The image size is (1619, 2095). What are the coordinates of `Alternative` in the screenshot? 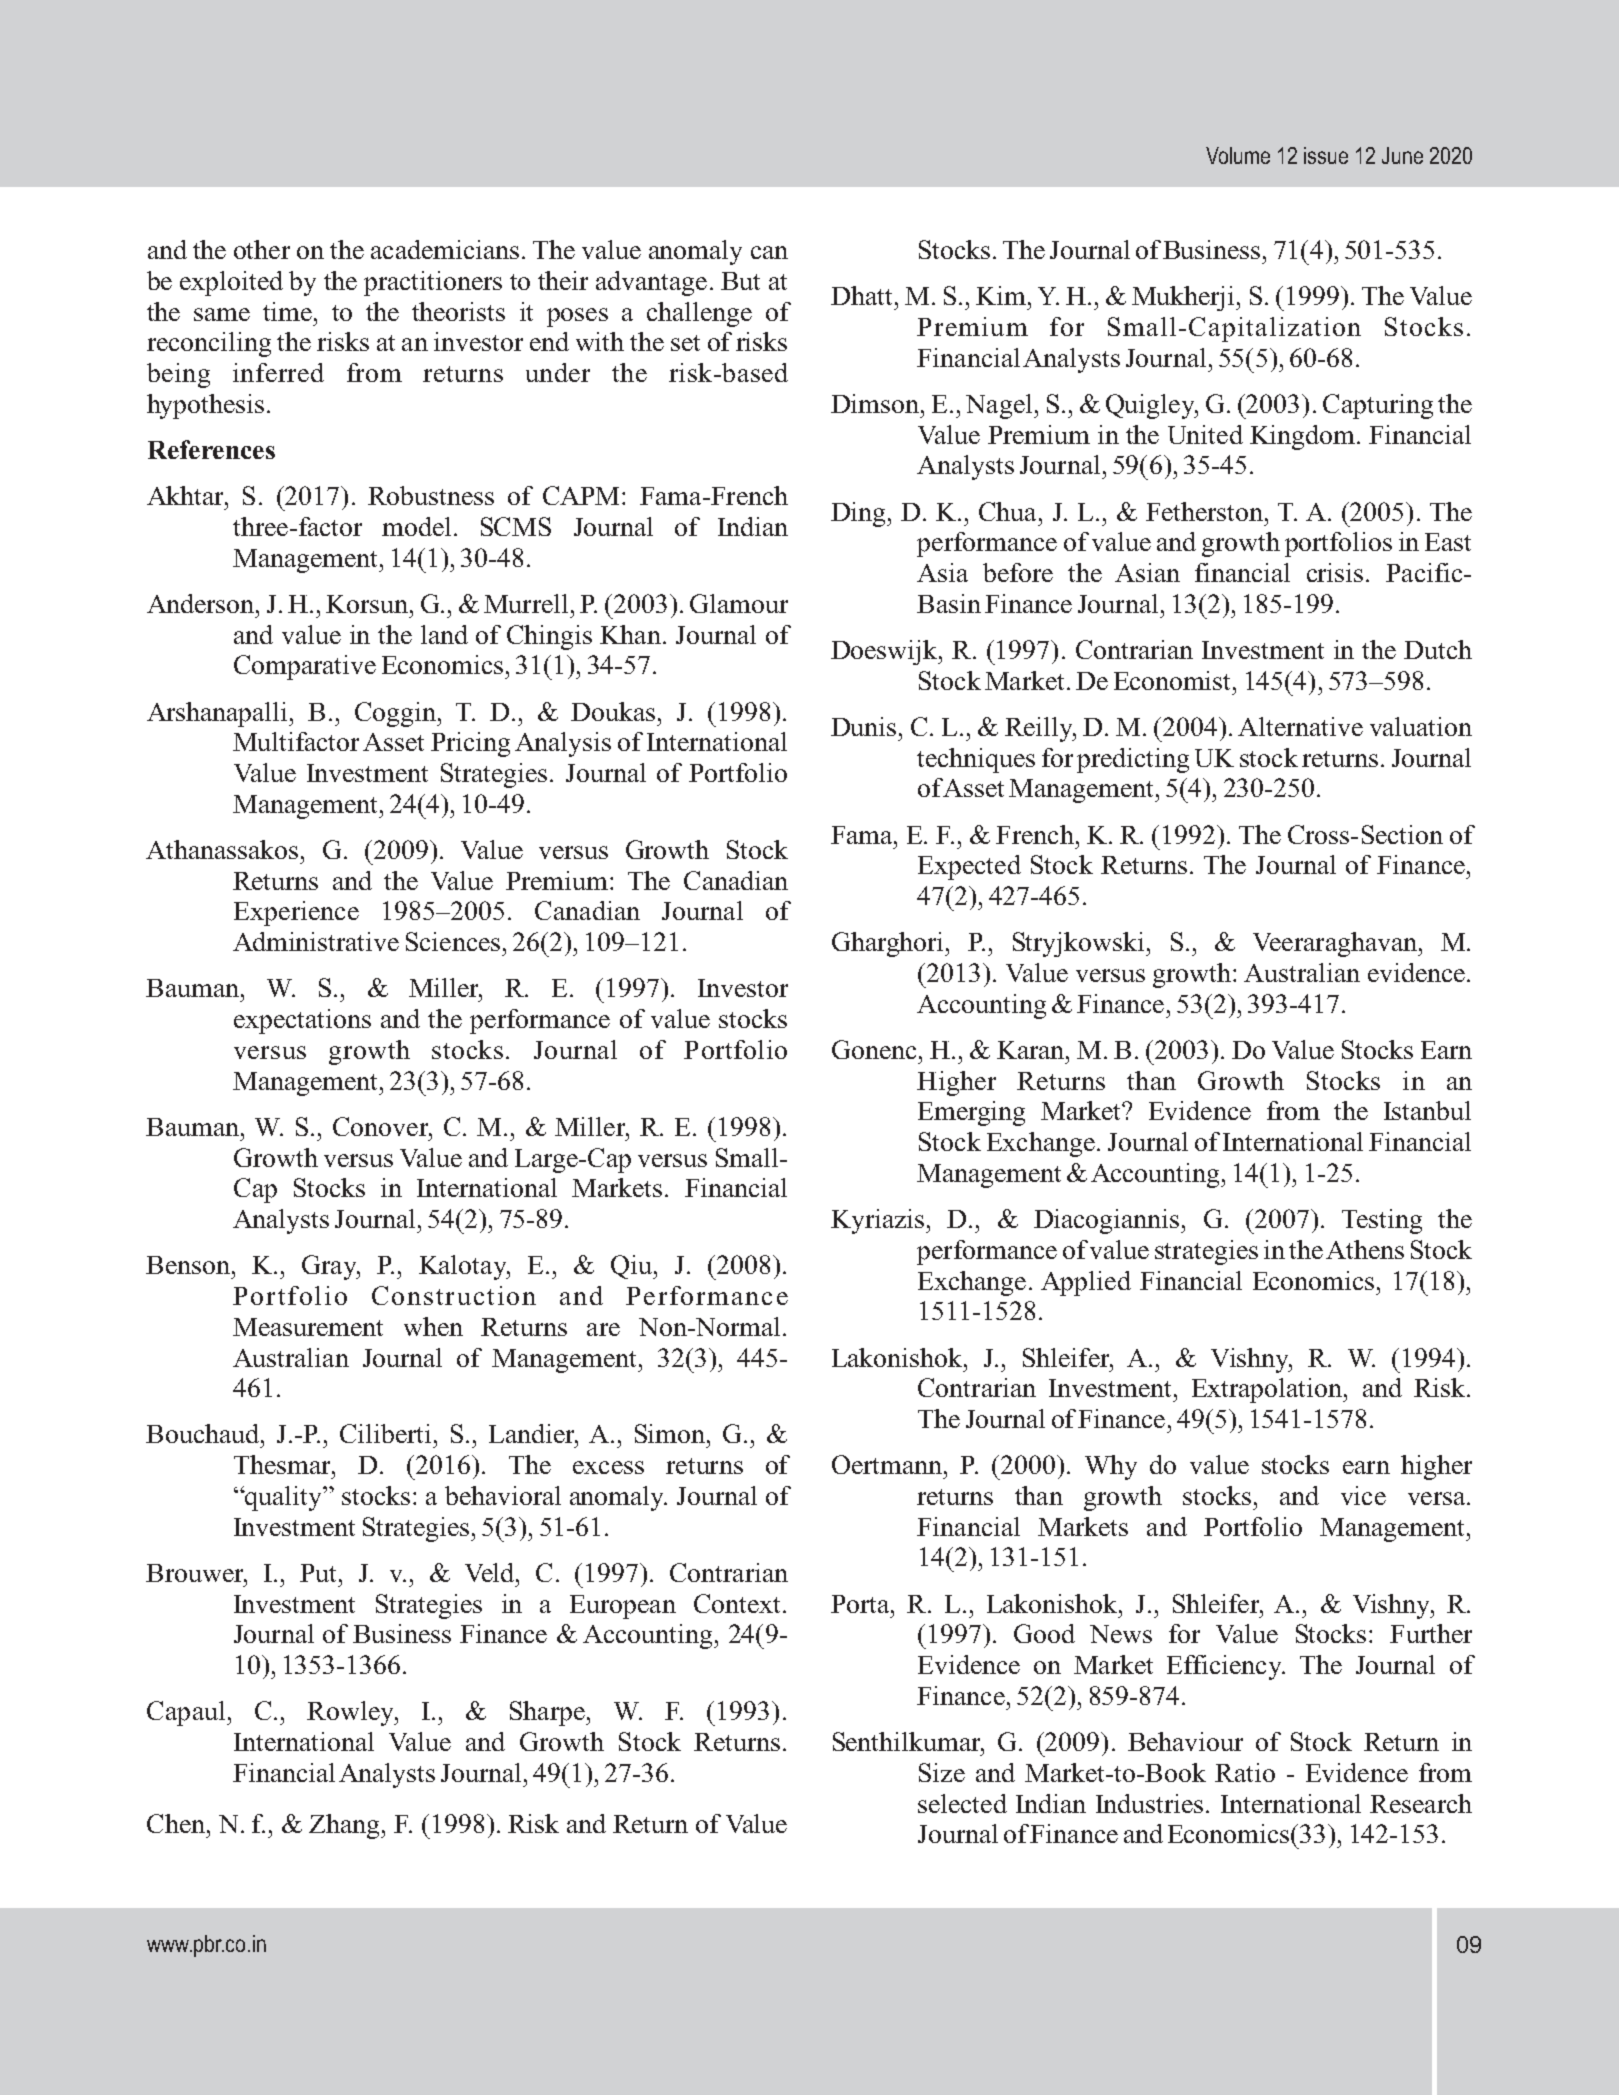 It's located at (1300, 726).
